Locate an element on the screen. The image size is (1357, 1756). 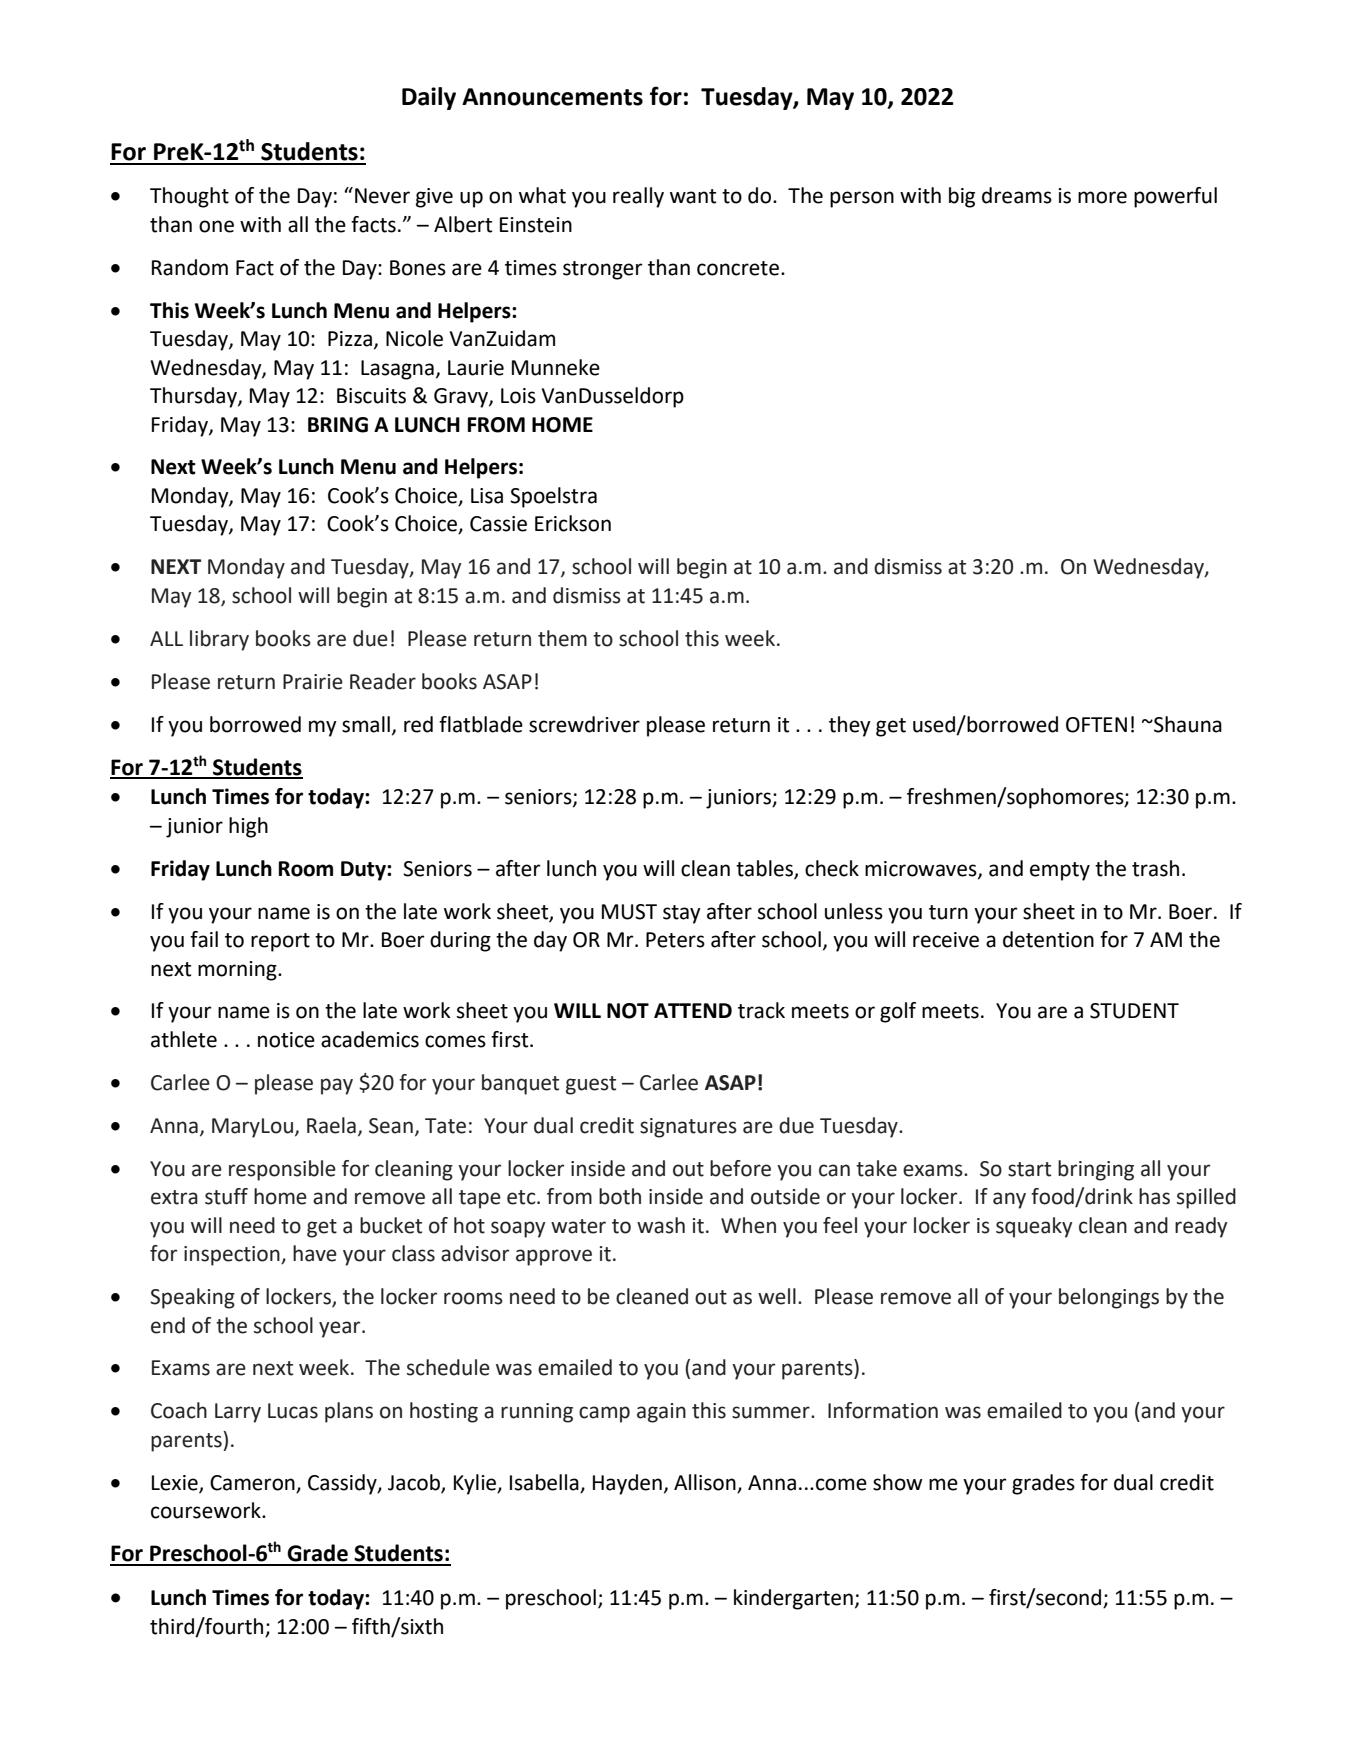
OFTEN is located at coordinates (1096, 725).
